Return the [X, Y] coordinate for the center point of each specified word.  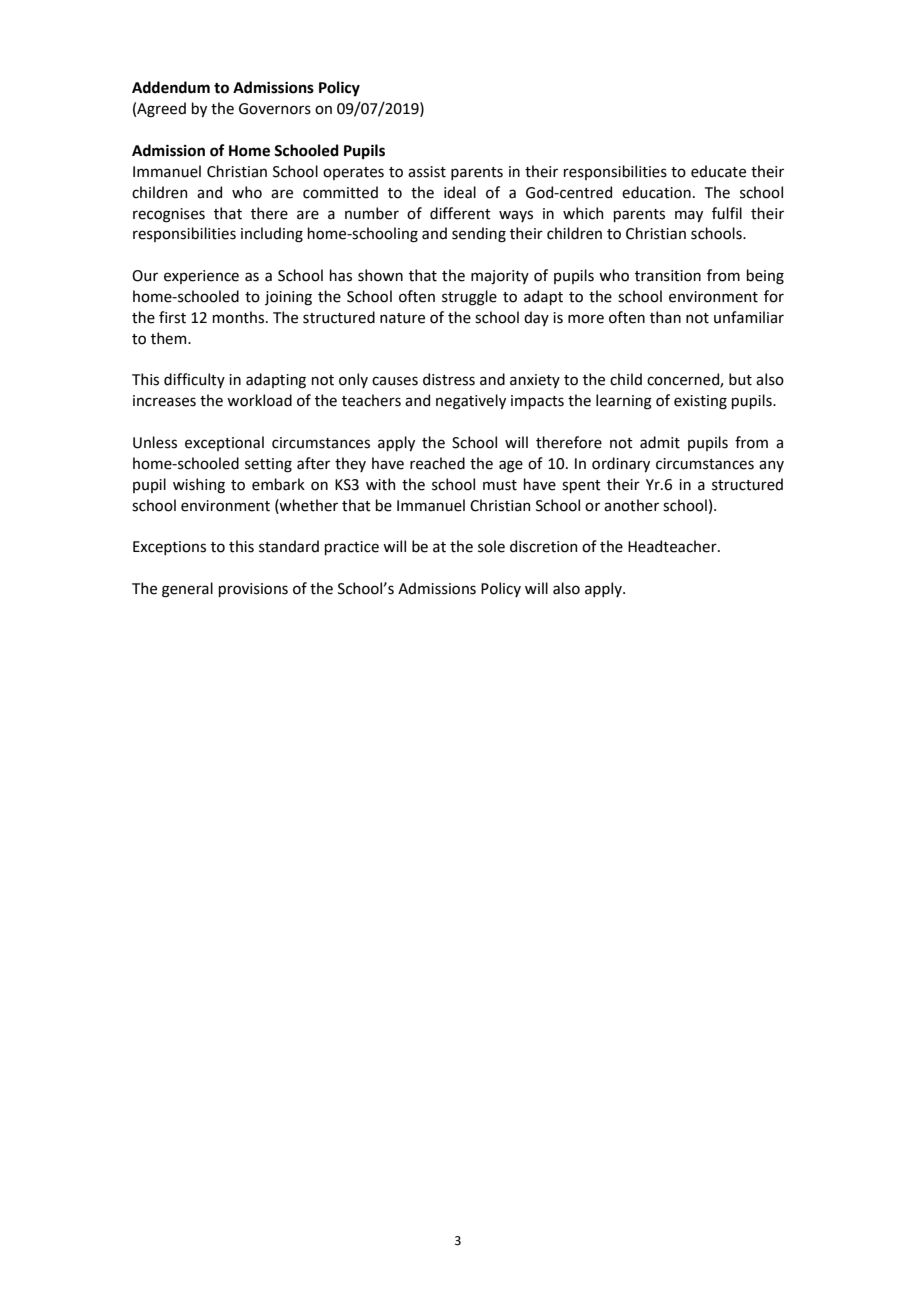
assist [427, 172]
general [187, 590]
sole [491, 546]
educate [718, 171]
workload [259, 400]
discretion [543, 546]
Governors [275, 109]
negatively [471, 402]
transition [668, 276]
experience [201, 277]
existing [700, 402]
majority [500, 277]
